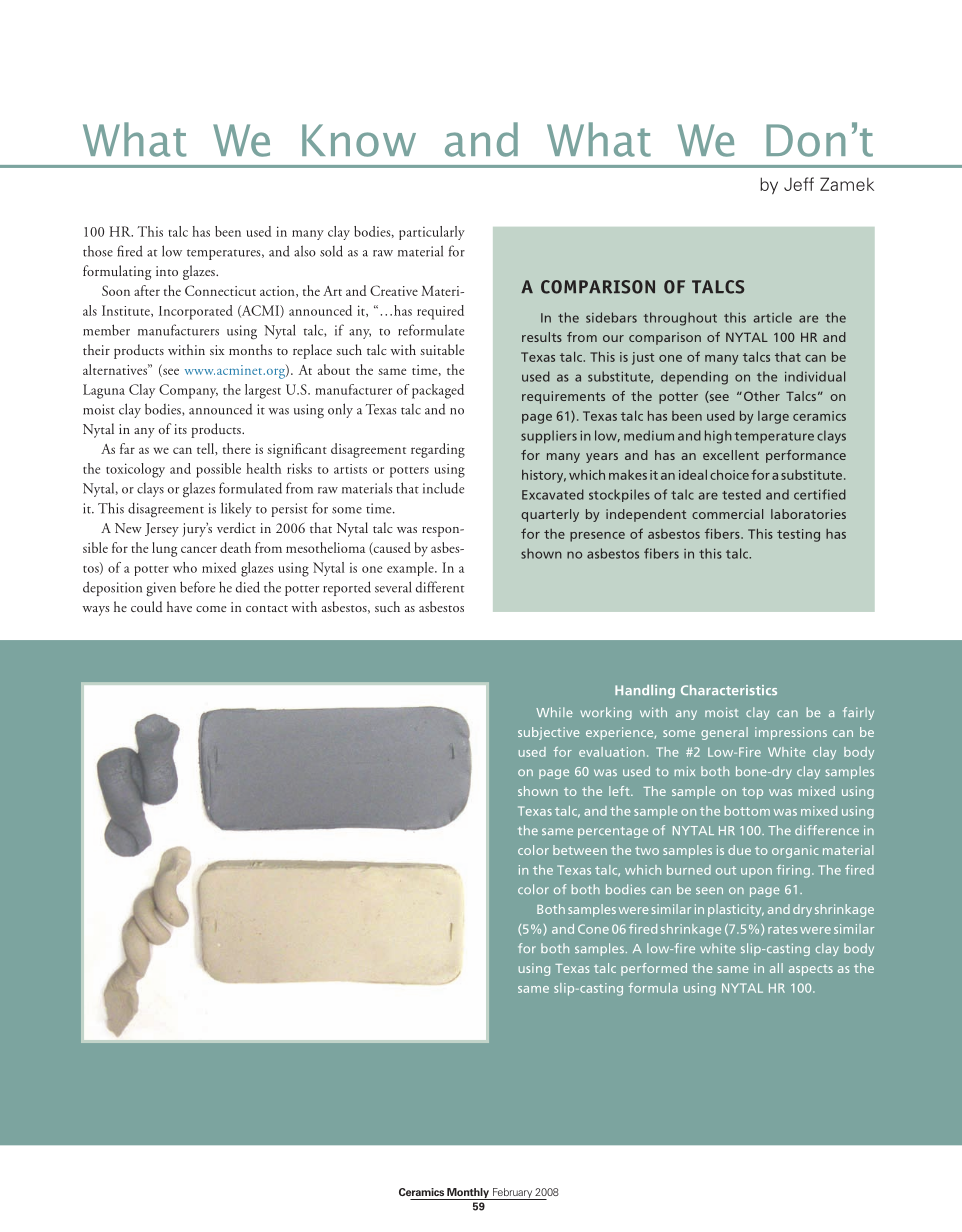 The height and width of the screenshot is (1232, 962). Describe the element at coordinates (468, 1194) in the screenshot. I see `Monthly` at that location.
